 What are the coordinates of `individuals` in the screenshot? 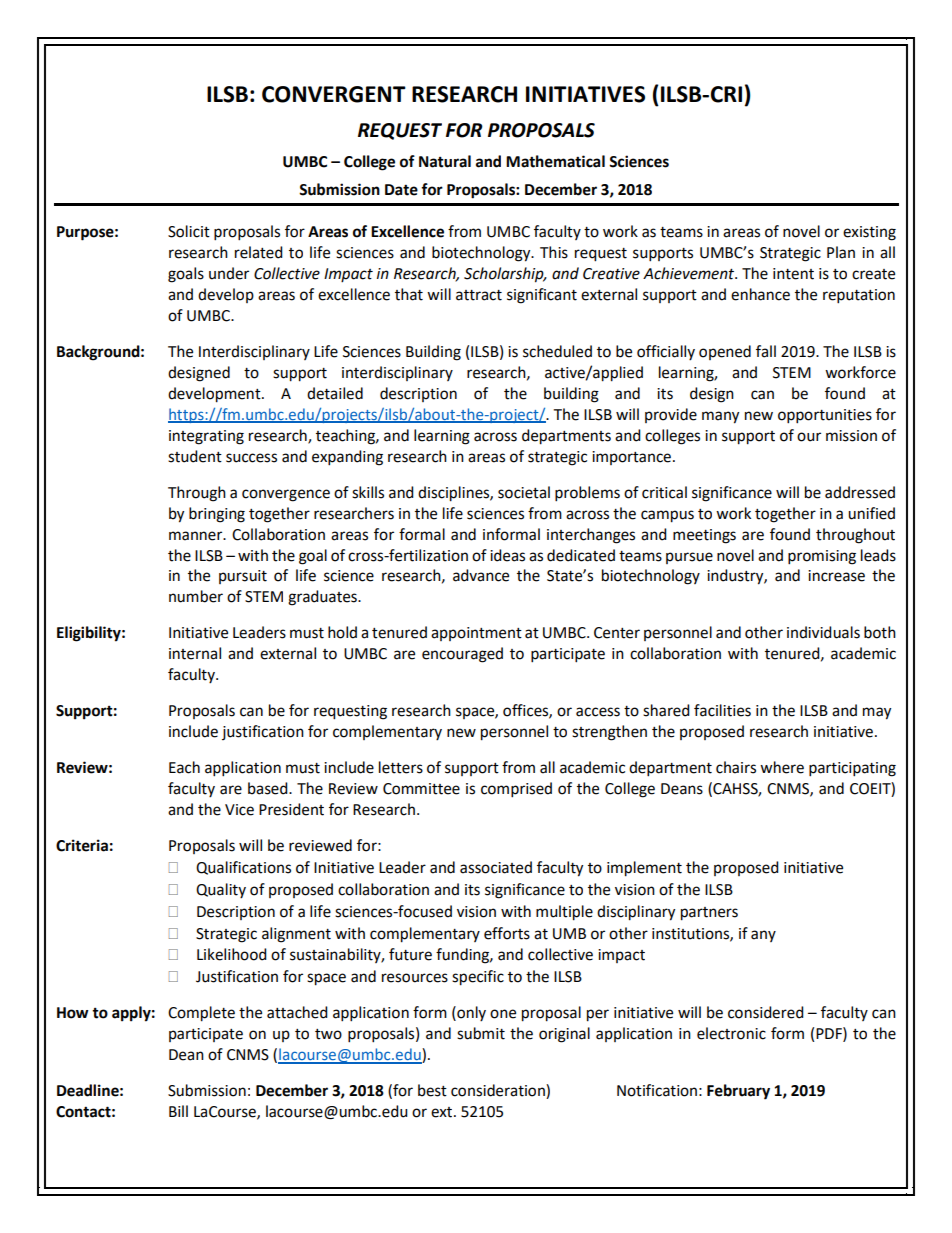 It's located at (823, 632).
